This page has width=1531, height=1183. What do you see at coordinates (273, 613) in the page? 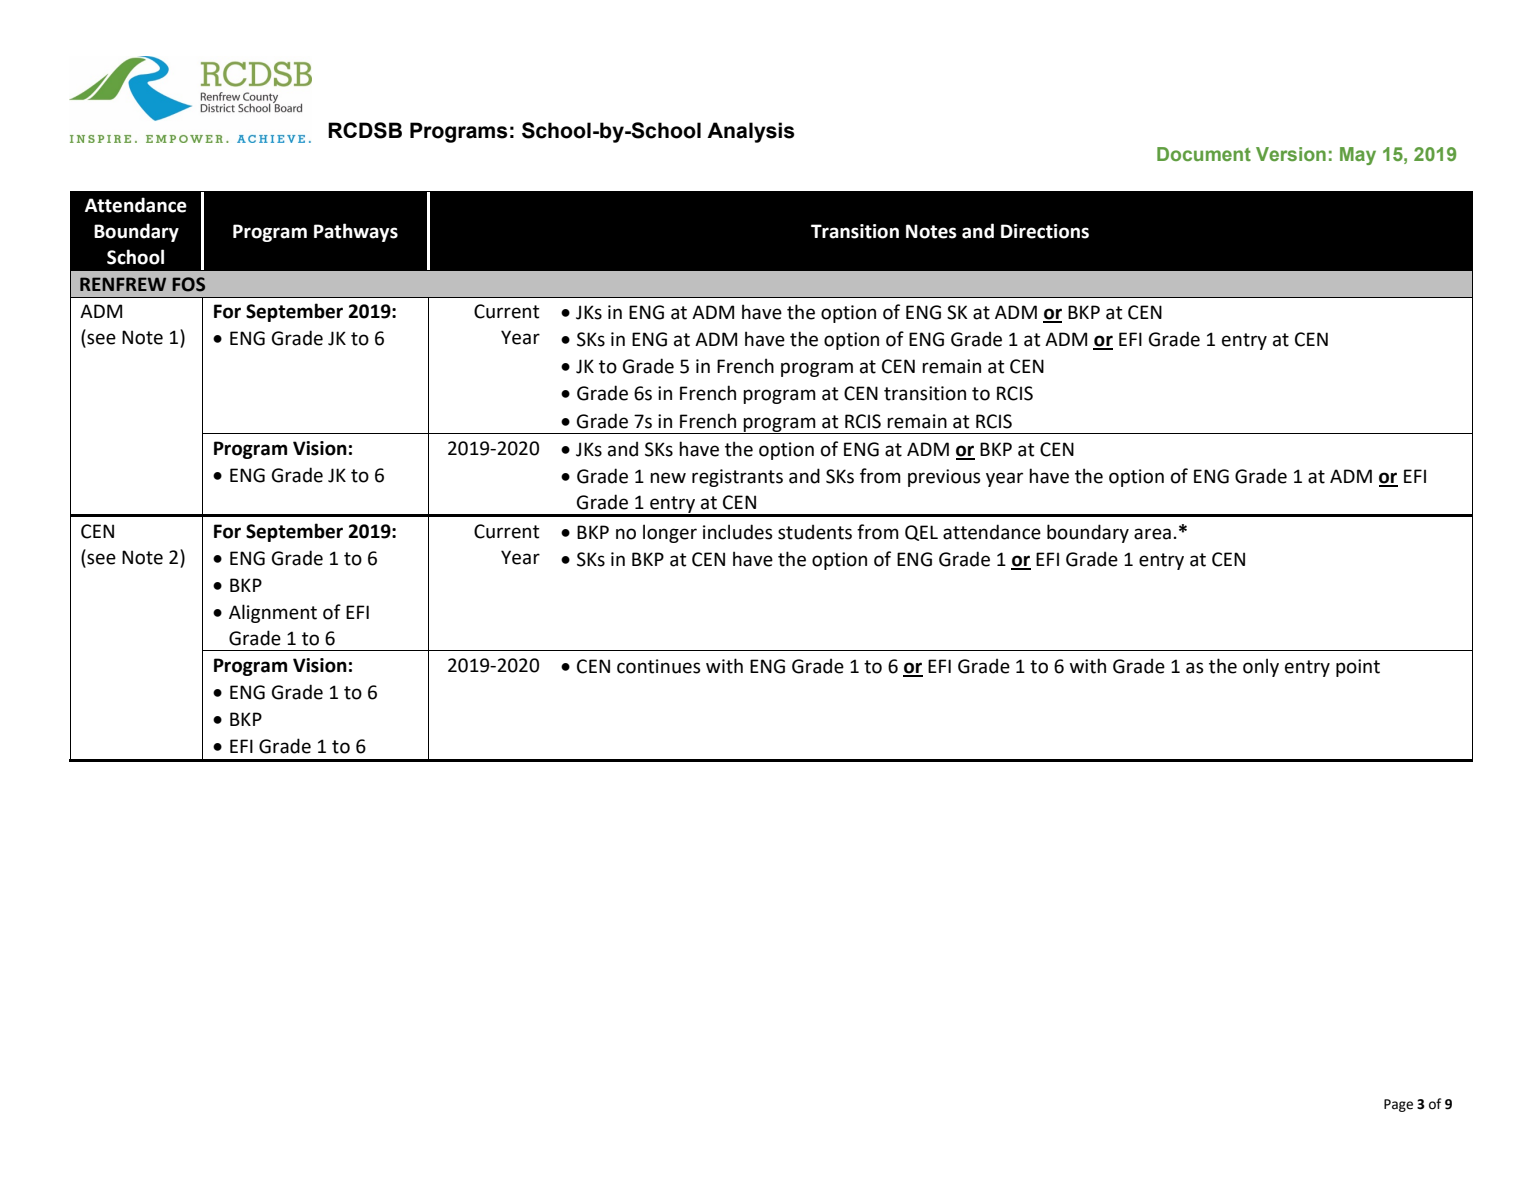
I see `Alignment` at bounding box center [273, 613].
